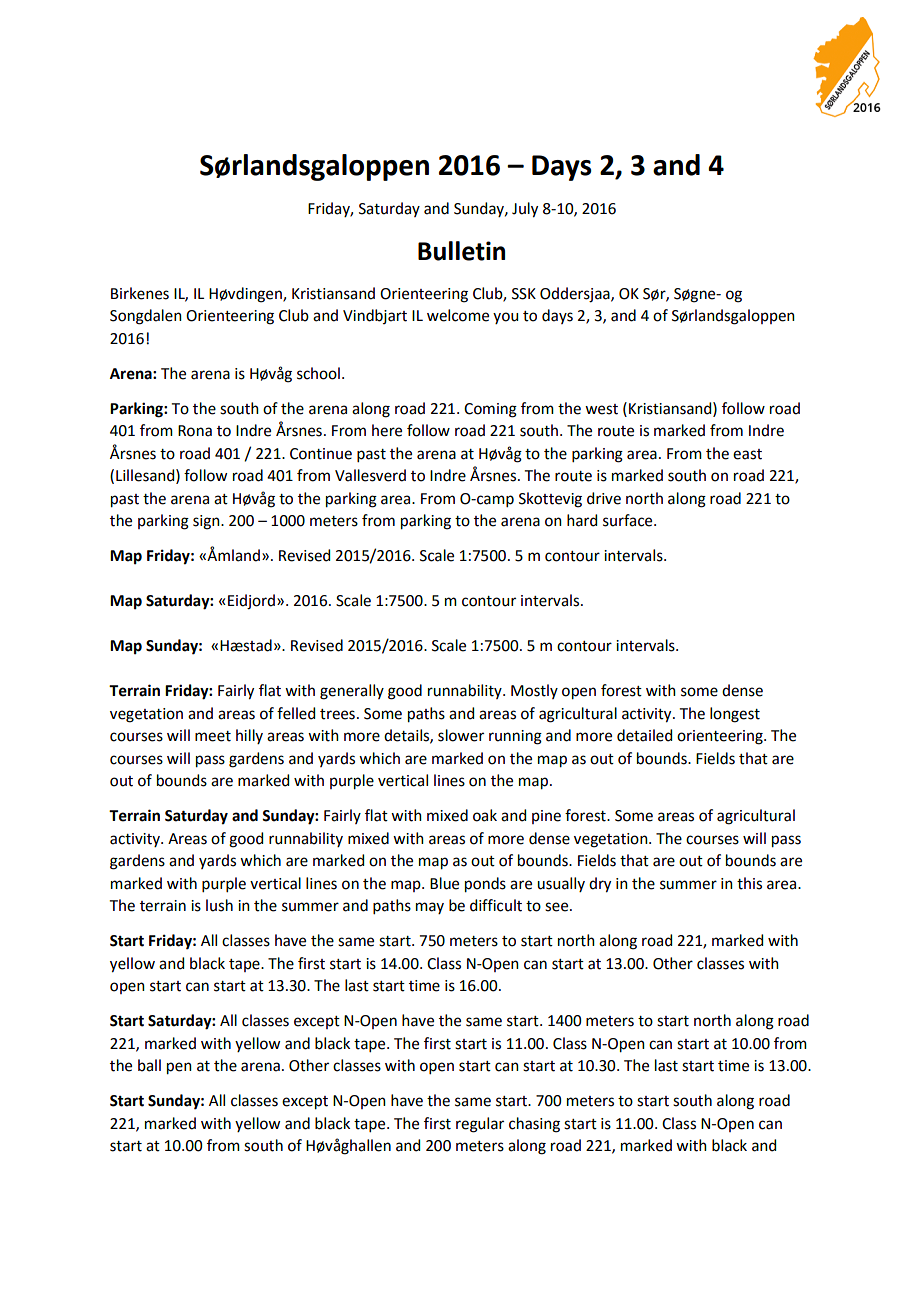 The image size is (924, 1308). I want to click on ball, so click(149, 1065).
